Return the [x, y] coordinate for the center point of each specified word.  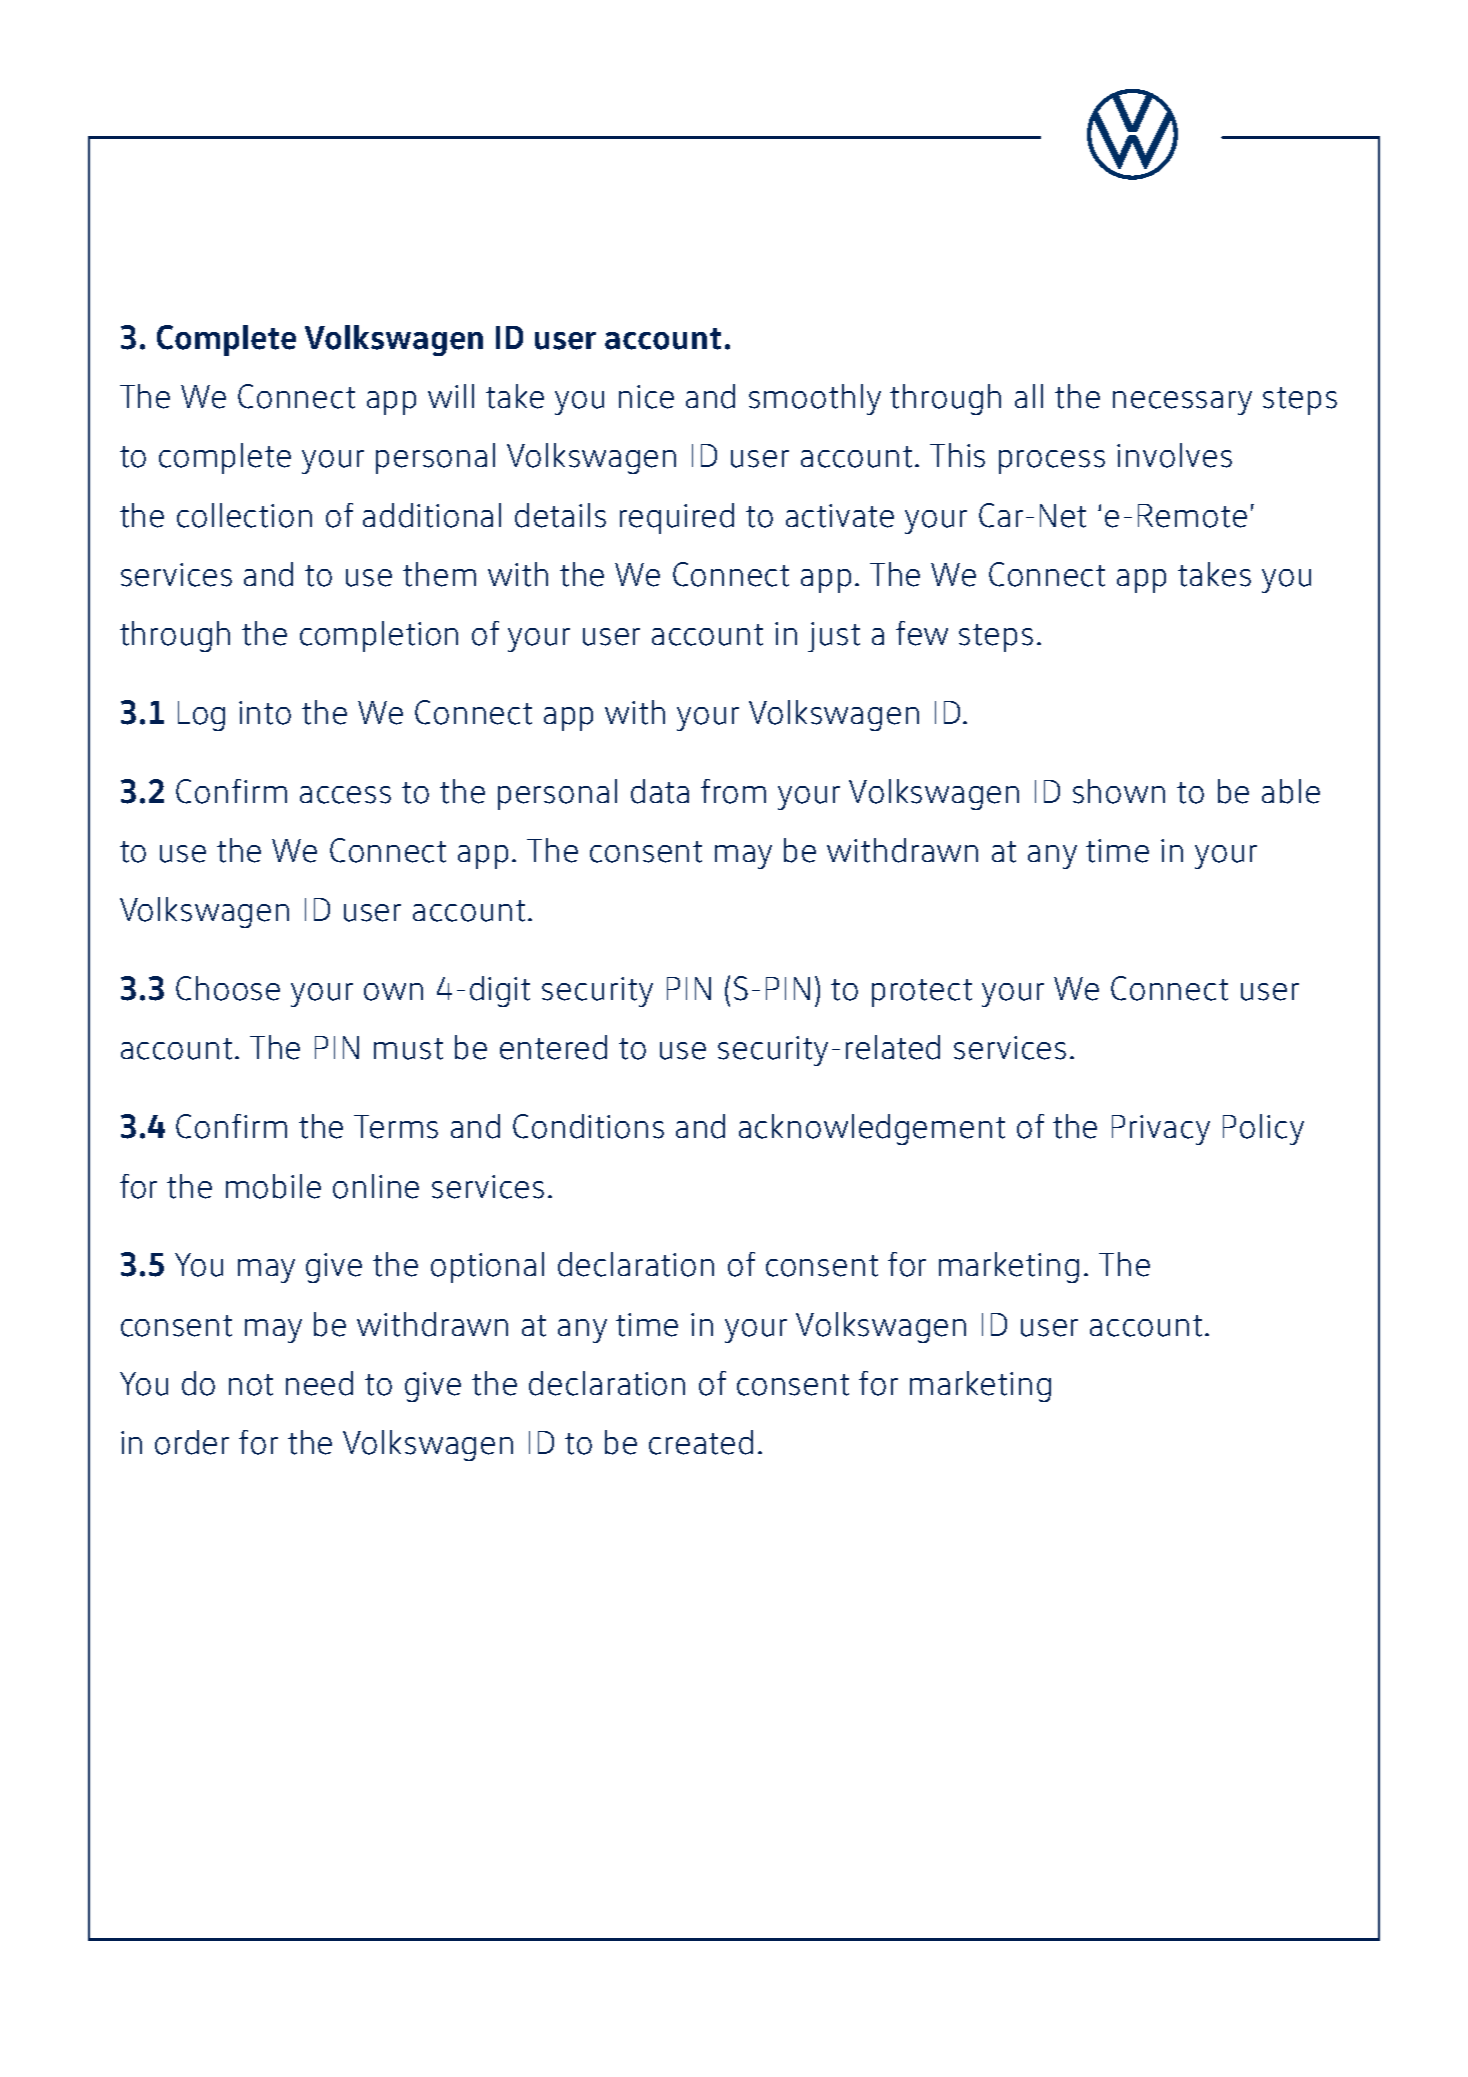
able [1291, 791]
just [834, 637]
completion [379, 636]
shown [1119, 791]
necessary [1182, 403]
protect [922, 993]
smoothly [815, 399]
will [451, 396]
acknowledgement [872, 1129]
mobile [273, 1186]
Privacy [1161, 1130]
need [319, 1383]
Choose [228, 988]
